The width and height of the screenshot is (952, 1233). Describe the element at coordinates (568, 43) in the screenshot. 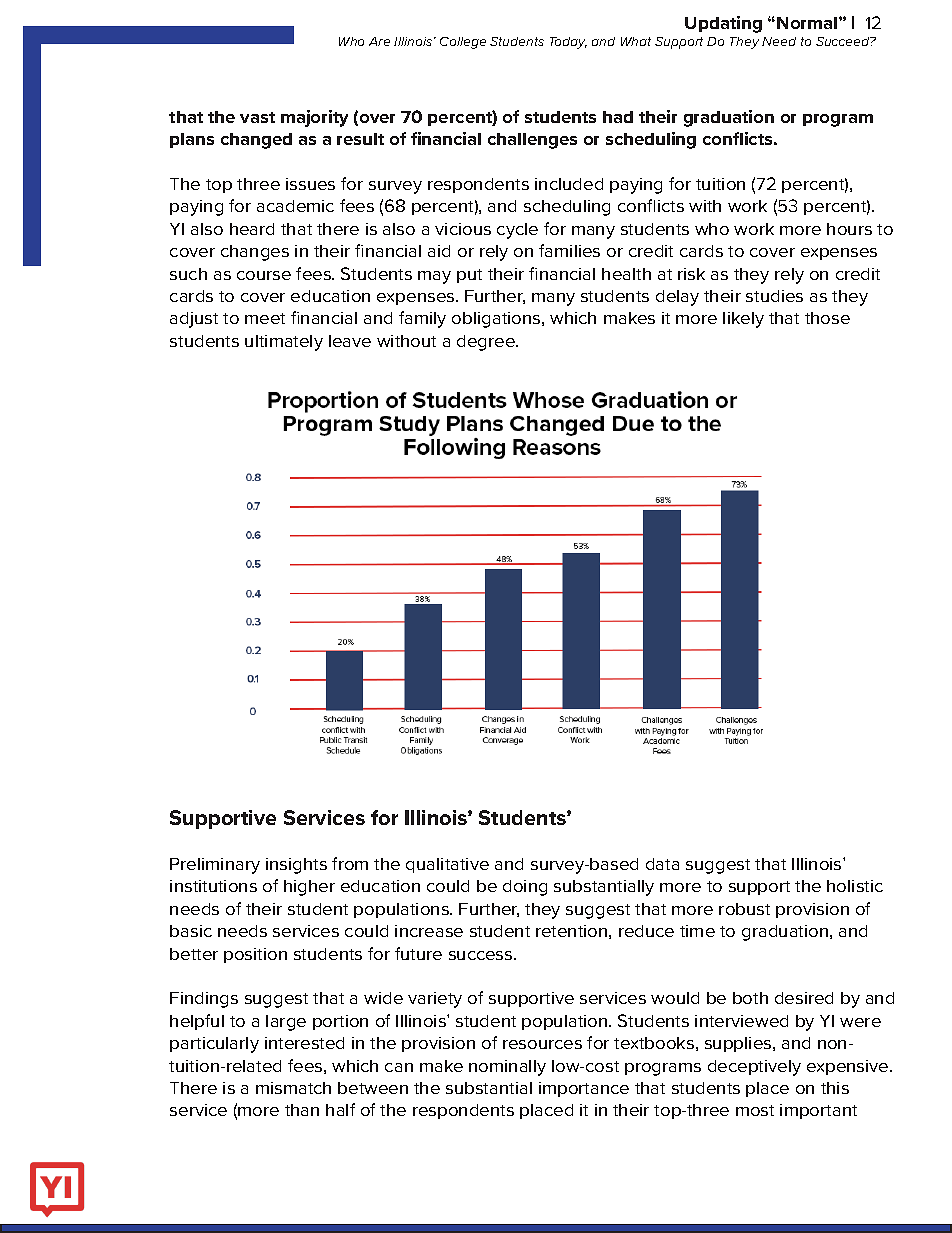

I see `Today` at that location.
